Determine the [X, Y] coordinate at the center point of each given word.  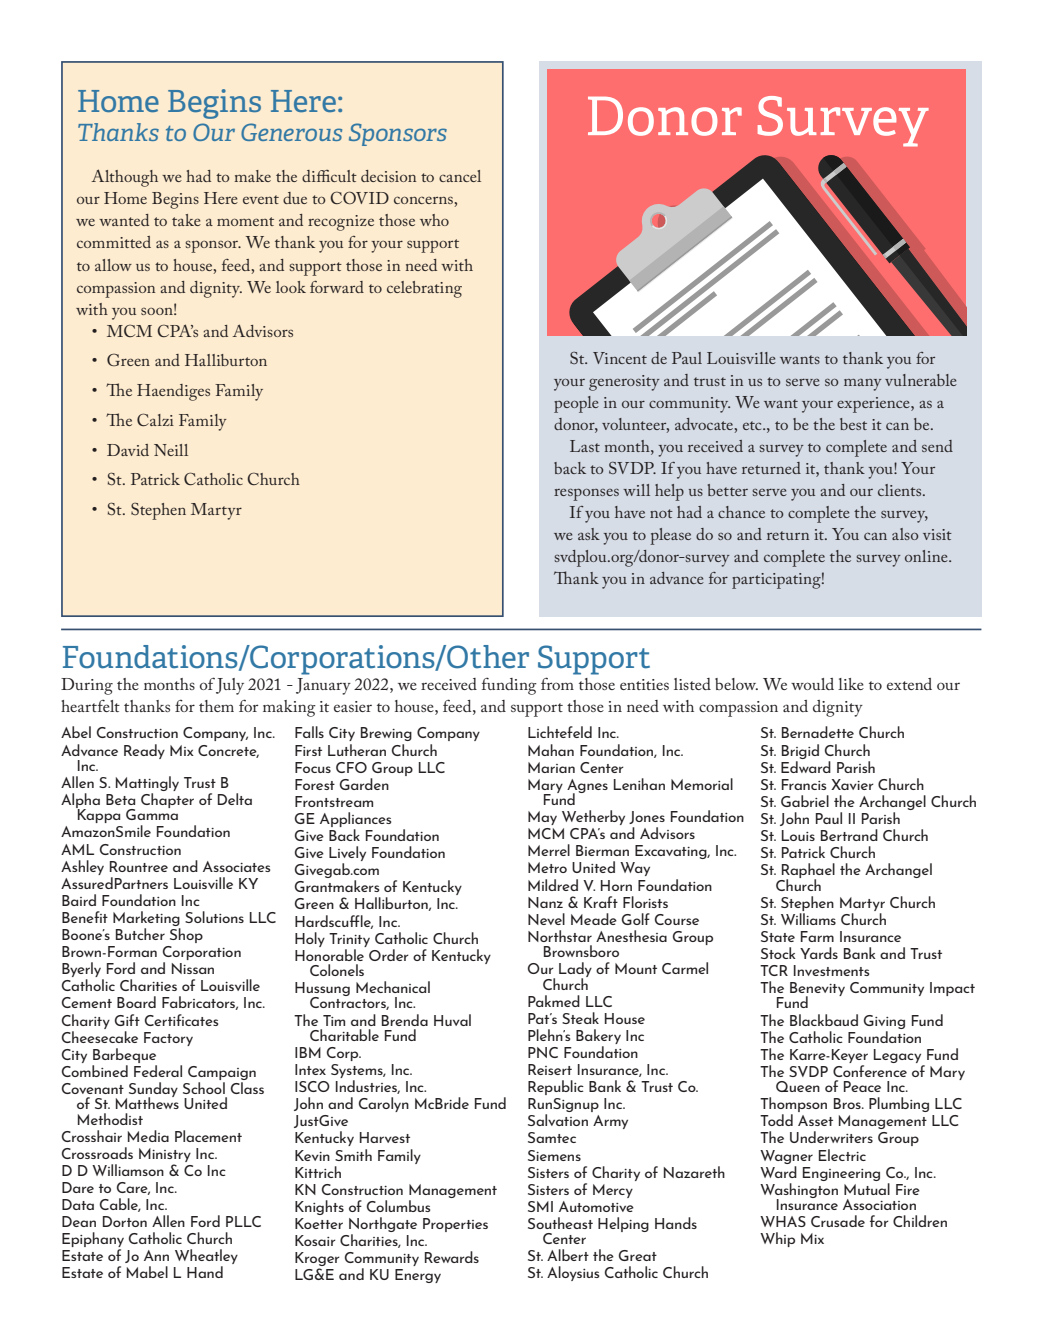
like [851, 684]
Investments [831, 970]
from [557, 683]
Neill [171, 450]
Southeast [560, 1223]
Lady [575, 971]
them [216, 706]
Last [585, 446]
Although [125, 178]
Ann [156, 1255]
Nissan [193, 968]
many [863, 385]
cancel [460, 176]
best [853, 424]
